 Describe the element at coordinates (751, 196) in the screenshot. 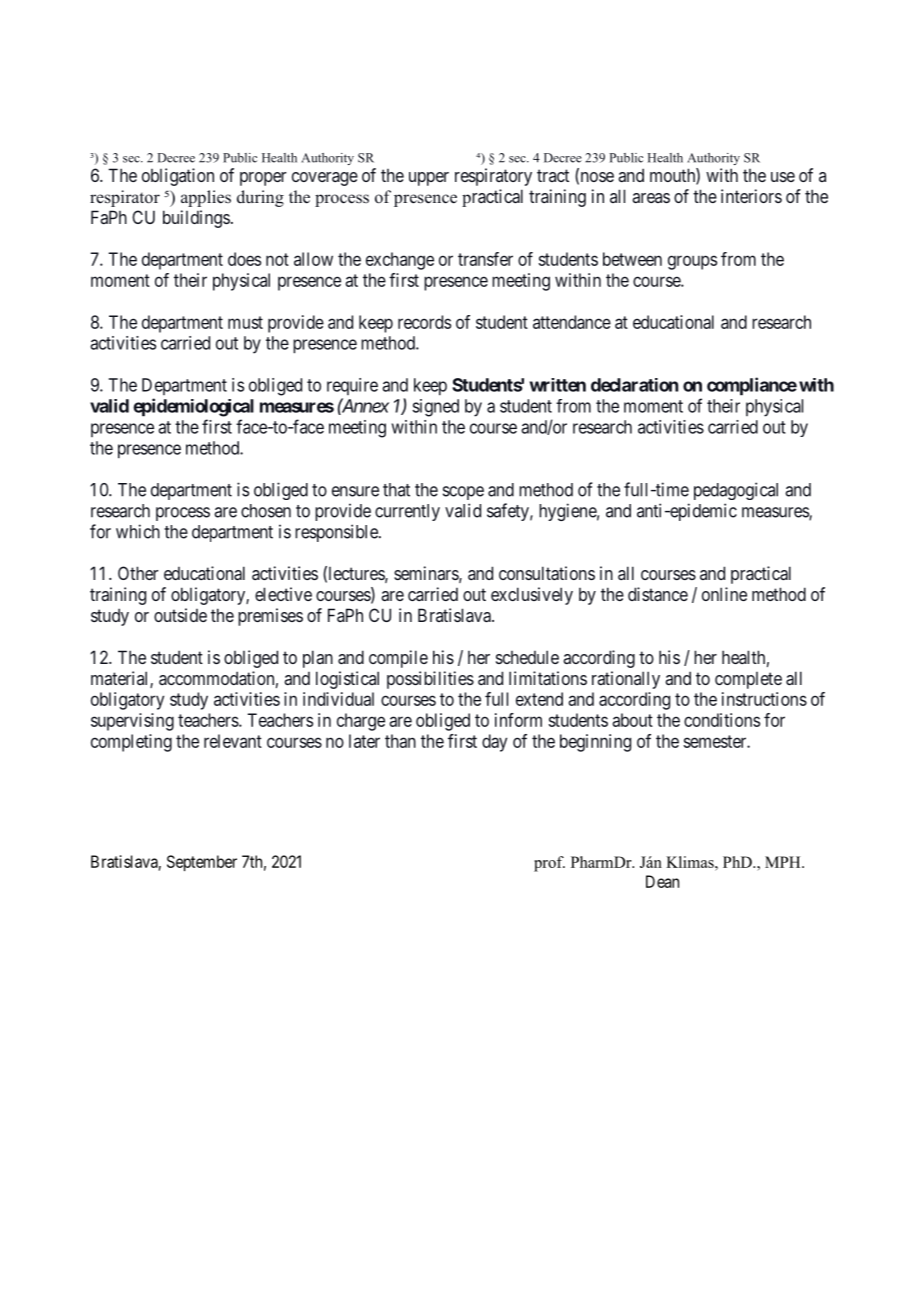

I see `interiors` at that location.
